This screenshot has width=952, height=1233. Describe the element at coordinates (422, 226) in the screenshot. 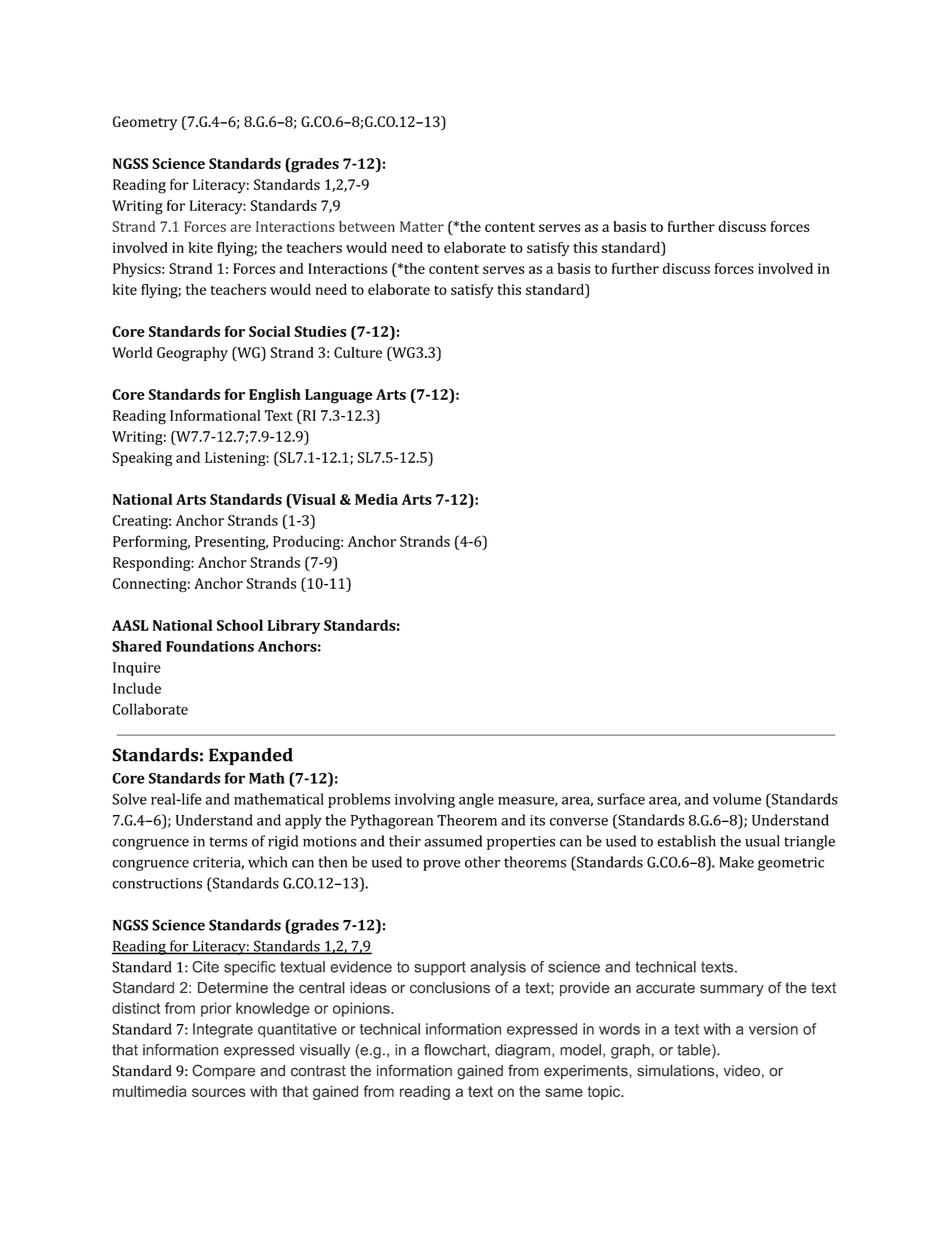

I see `Matter` at that location.
